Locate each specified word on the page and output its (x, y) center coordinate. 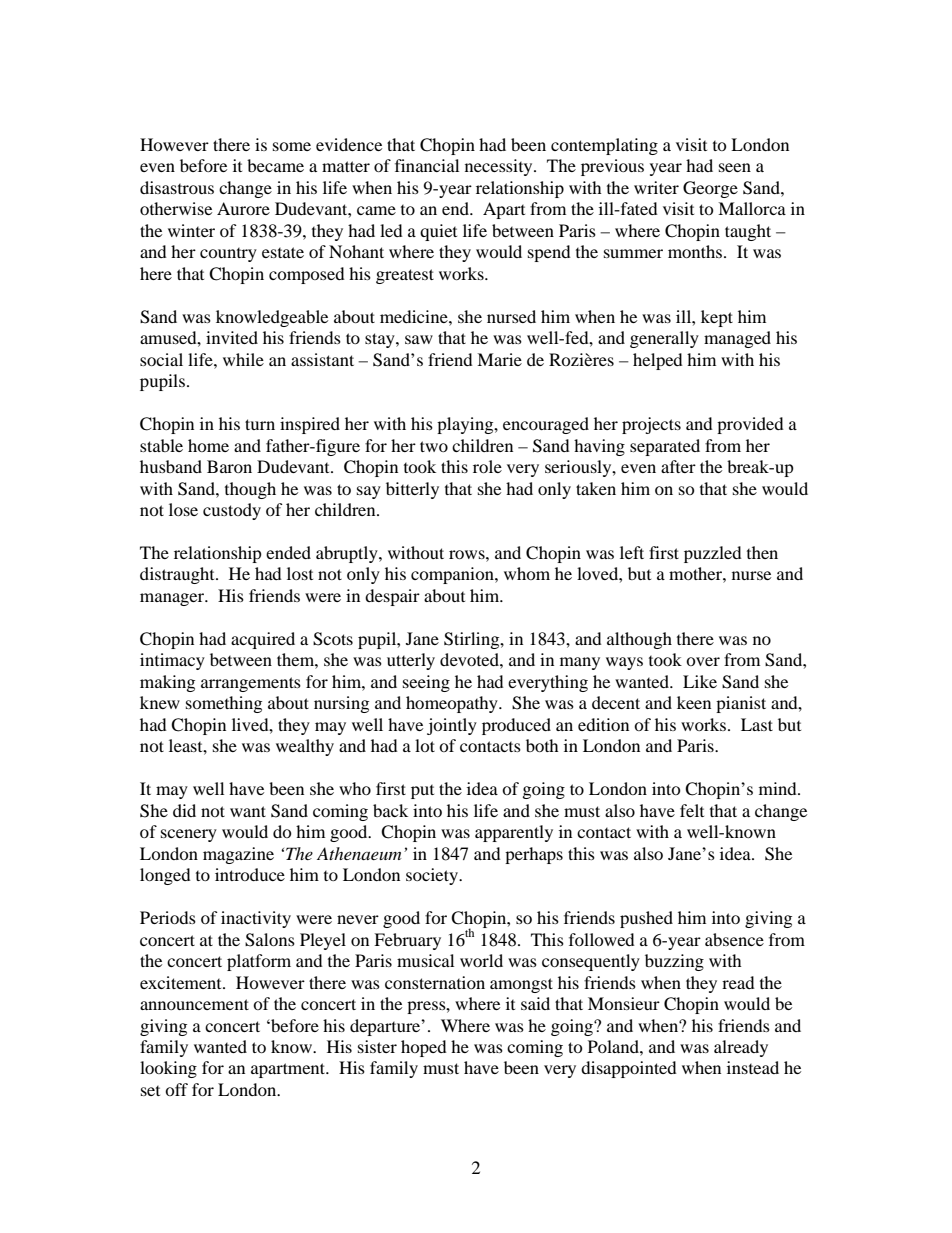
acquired (263, 640)
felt (692, 810)
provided (750, 425)
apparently (514, 833)
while (243, 359)
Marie (499, 359)
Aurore (243, 208)
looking (168, 1069)
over (703, 661)
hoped (424, 1048)
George (710, 189)
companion (453, 575)
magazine (238, 855)
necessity (500, 167)
